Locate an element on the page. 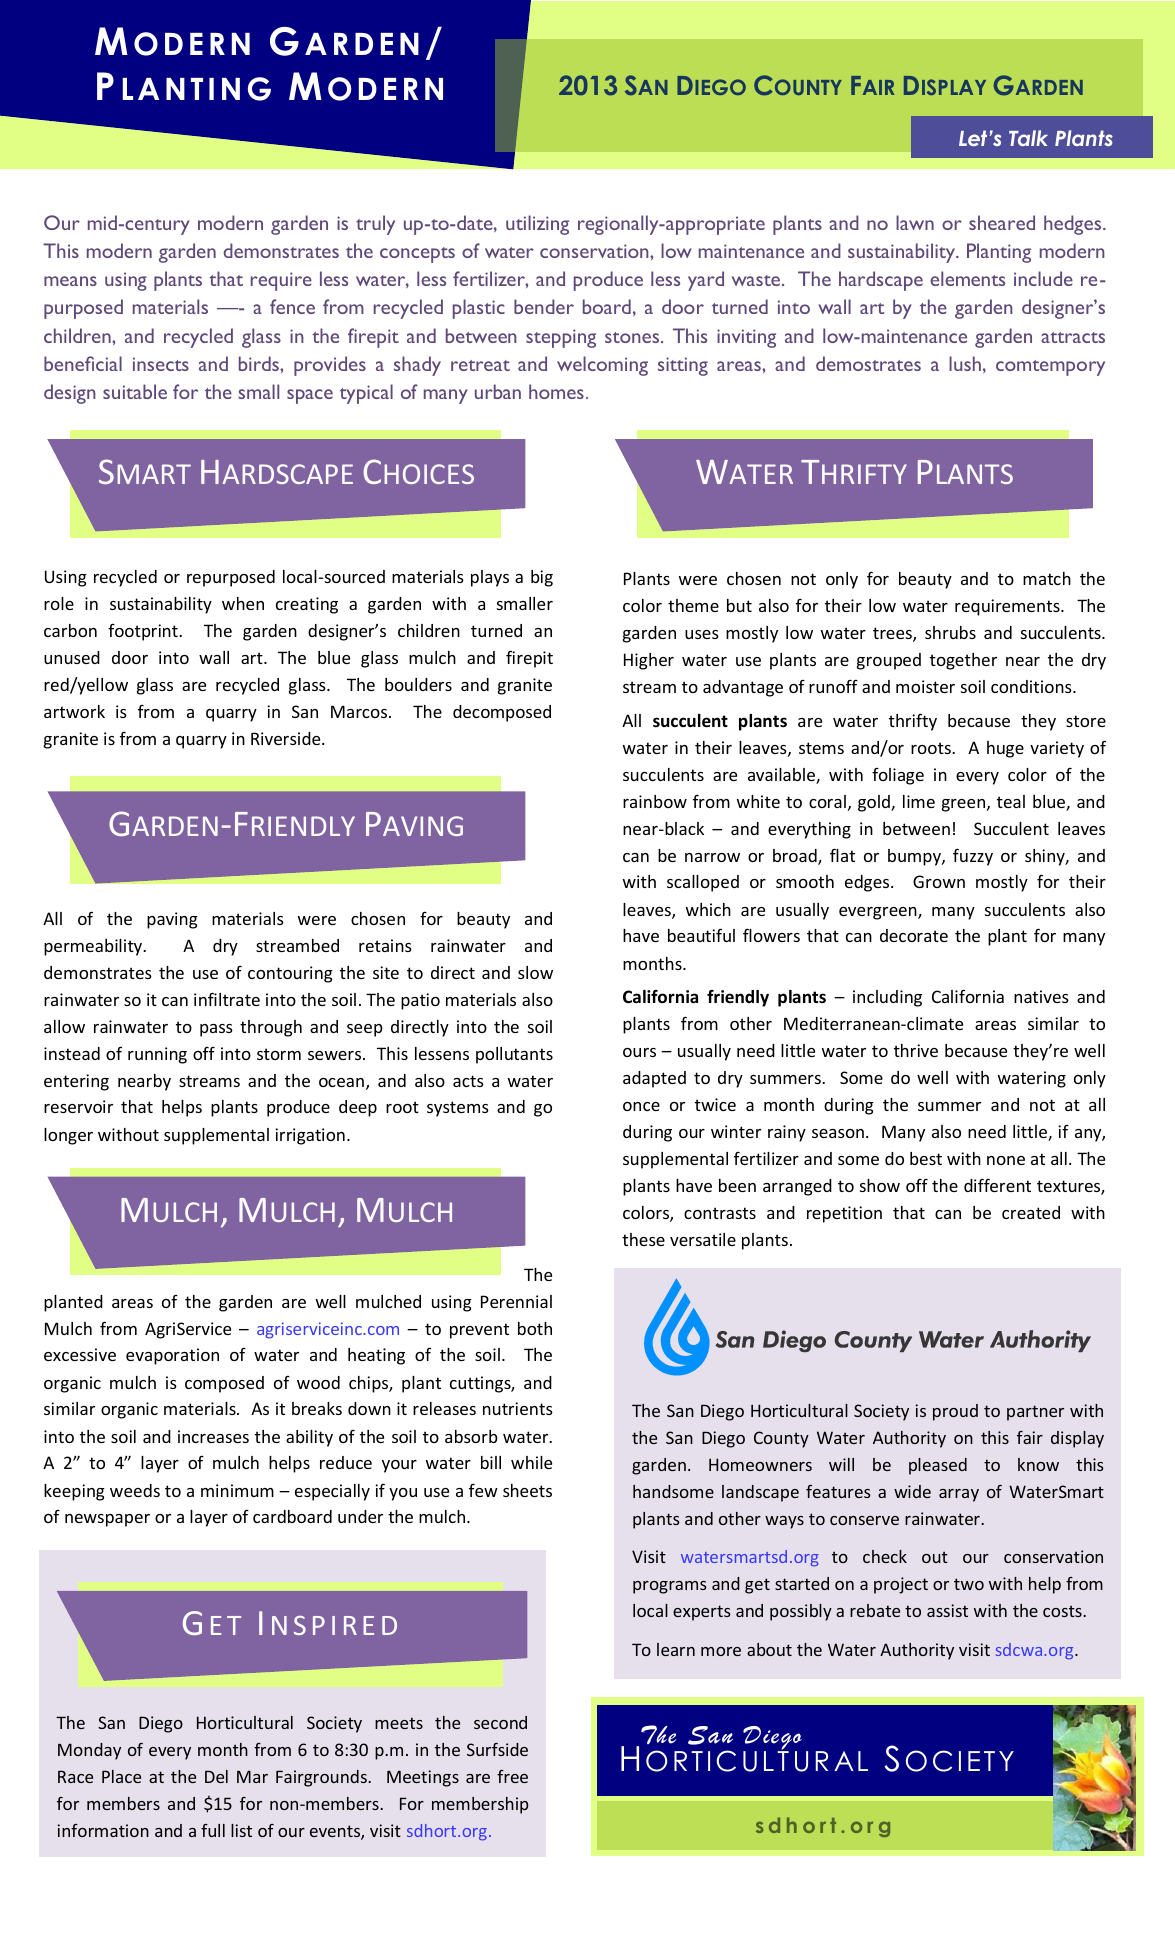  infiltrate is located at coordinates (227, 999).
